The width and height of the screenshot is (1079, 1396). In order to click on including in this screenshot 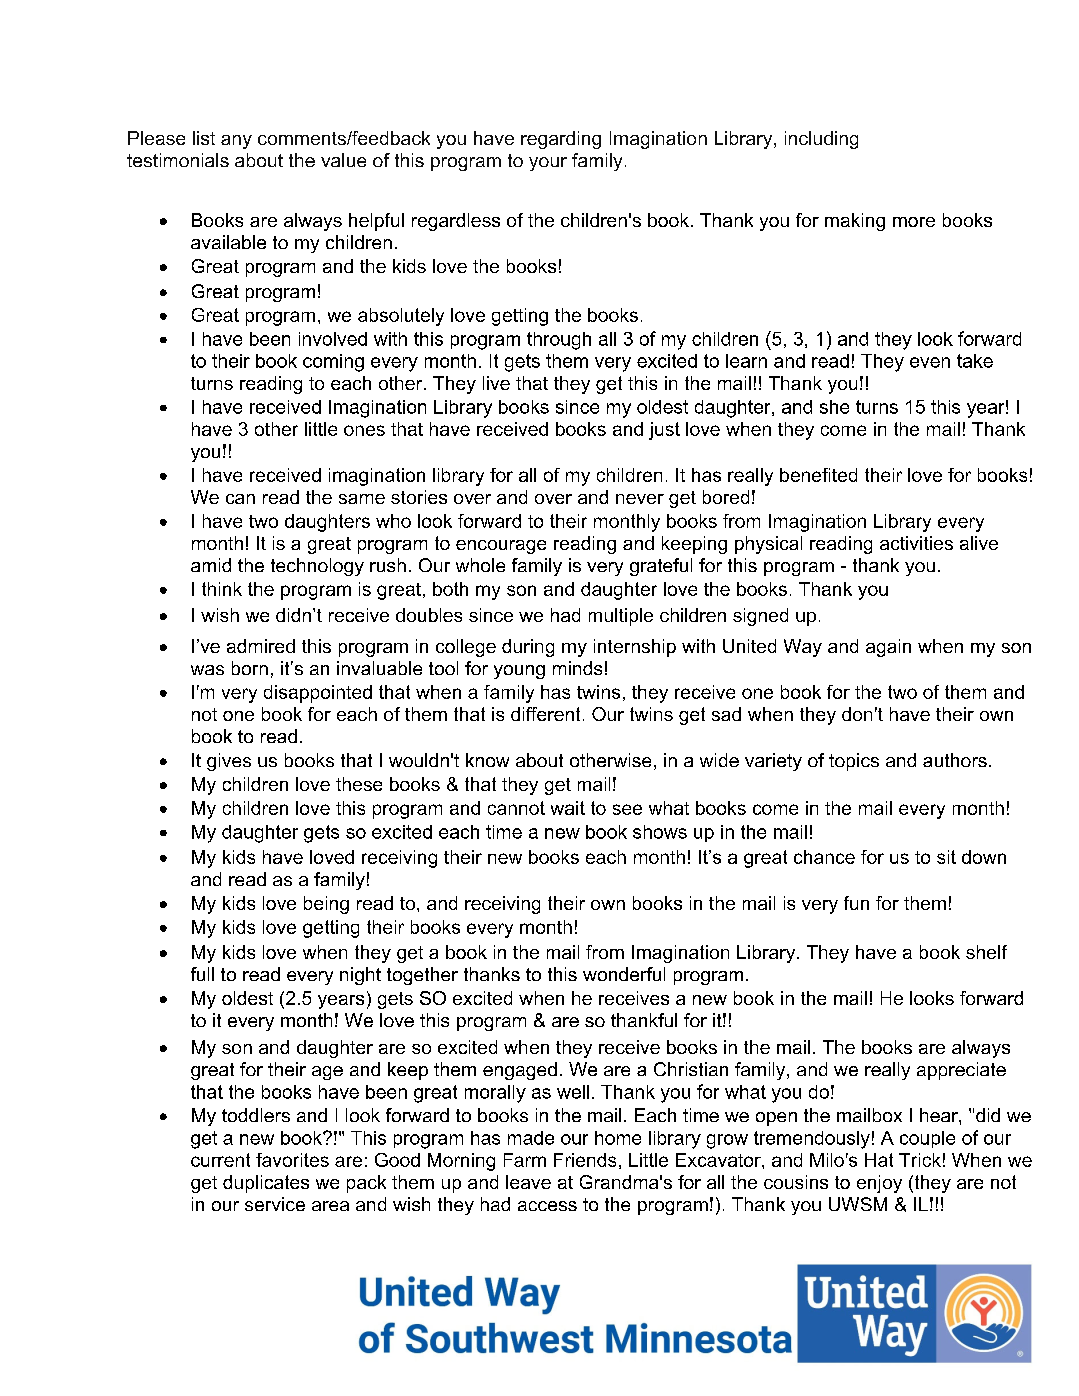, I will do `click(821, 140)`.
